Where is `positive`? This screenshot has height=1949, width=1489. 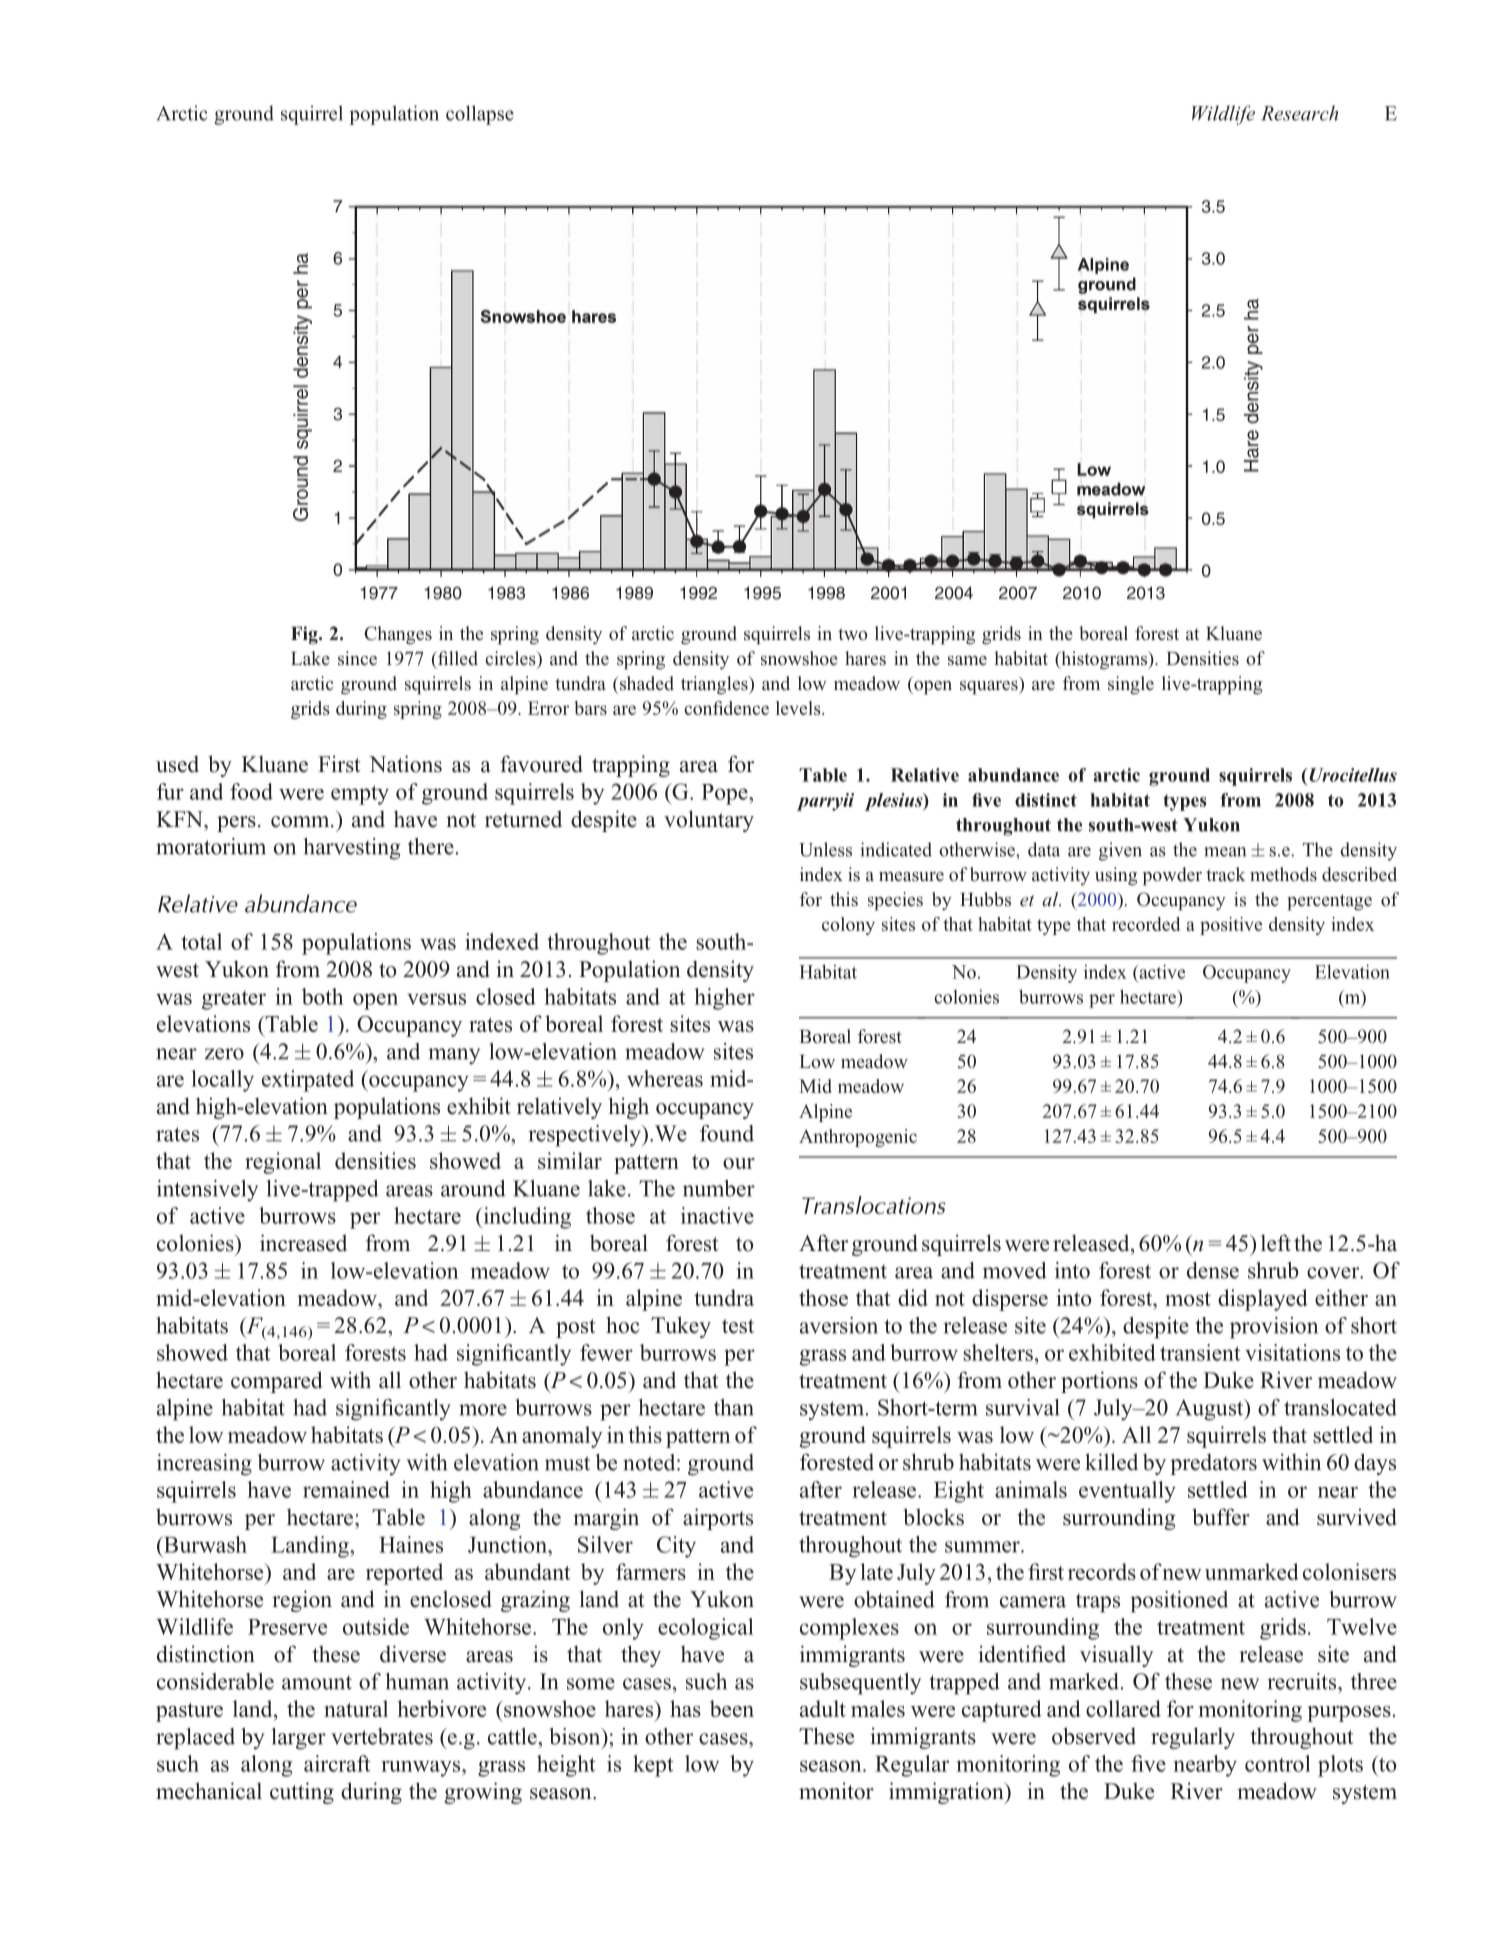 positive is located at coordinates (1231, 926).
